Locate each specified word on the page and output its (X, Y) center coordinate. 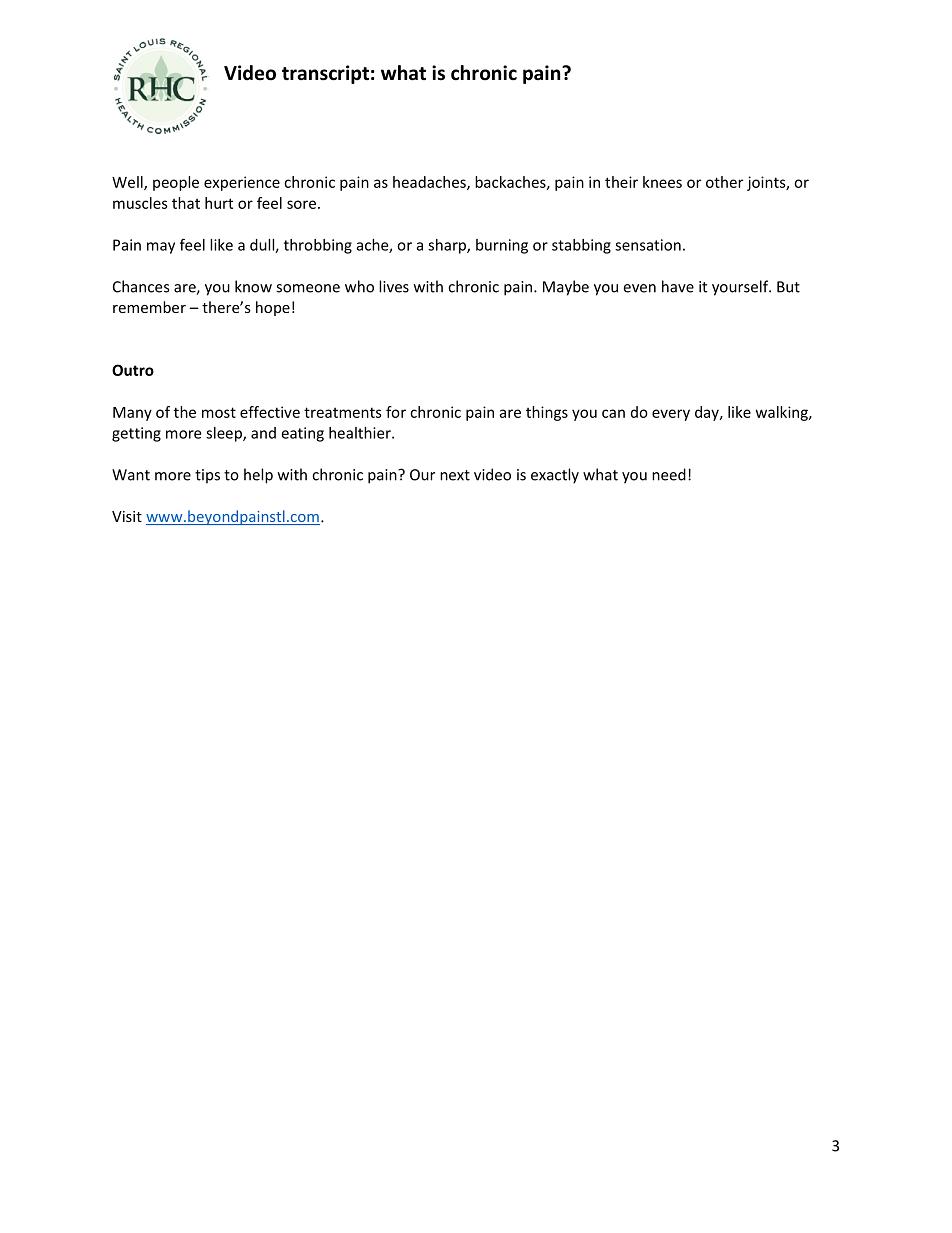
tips (207, 476)
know (253, 286)
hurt (219, 203)
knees (662, 182)
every (671, 415)
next (455, 475)
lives (394, 286)
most (219, 412)
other (724, 182)
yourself (741, 288)
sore (301, 204)
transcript (325, 74)
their (621, 182)
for (396, 412)
